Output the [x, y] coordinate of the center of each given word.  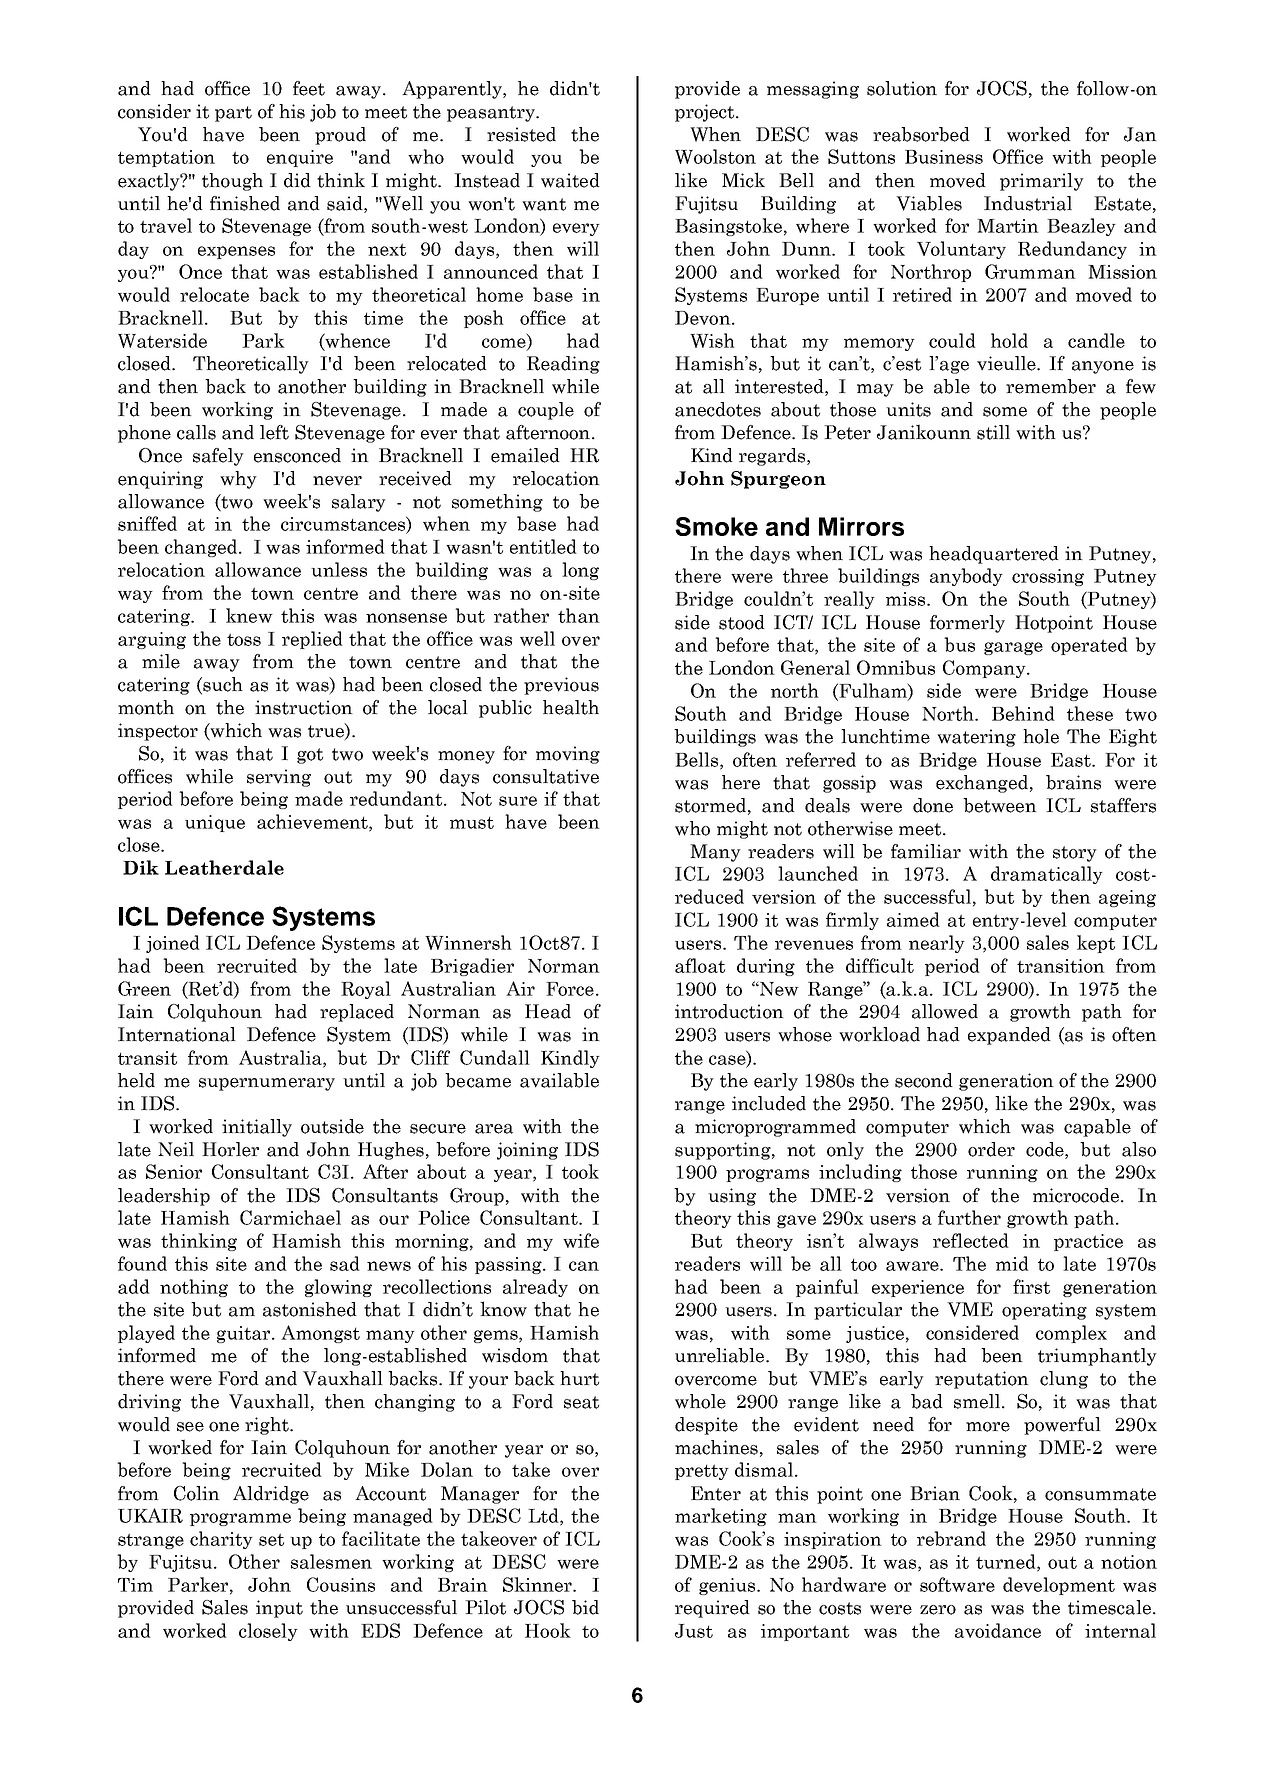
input [279, 1609]
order [991, 1149]
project [706, 113]
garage [1013, 648]
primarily [1042, 182]
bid [585, 1607]
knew [249, 615]
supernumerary [267, 1084]
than [579, 615]
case [728, 1061]
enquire [300, 158]
